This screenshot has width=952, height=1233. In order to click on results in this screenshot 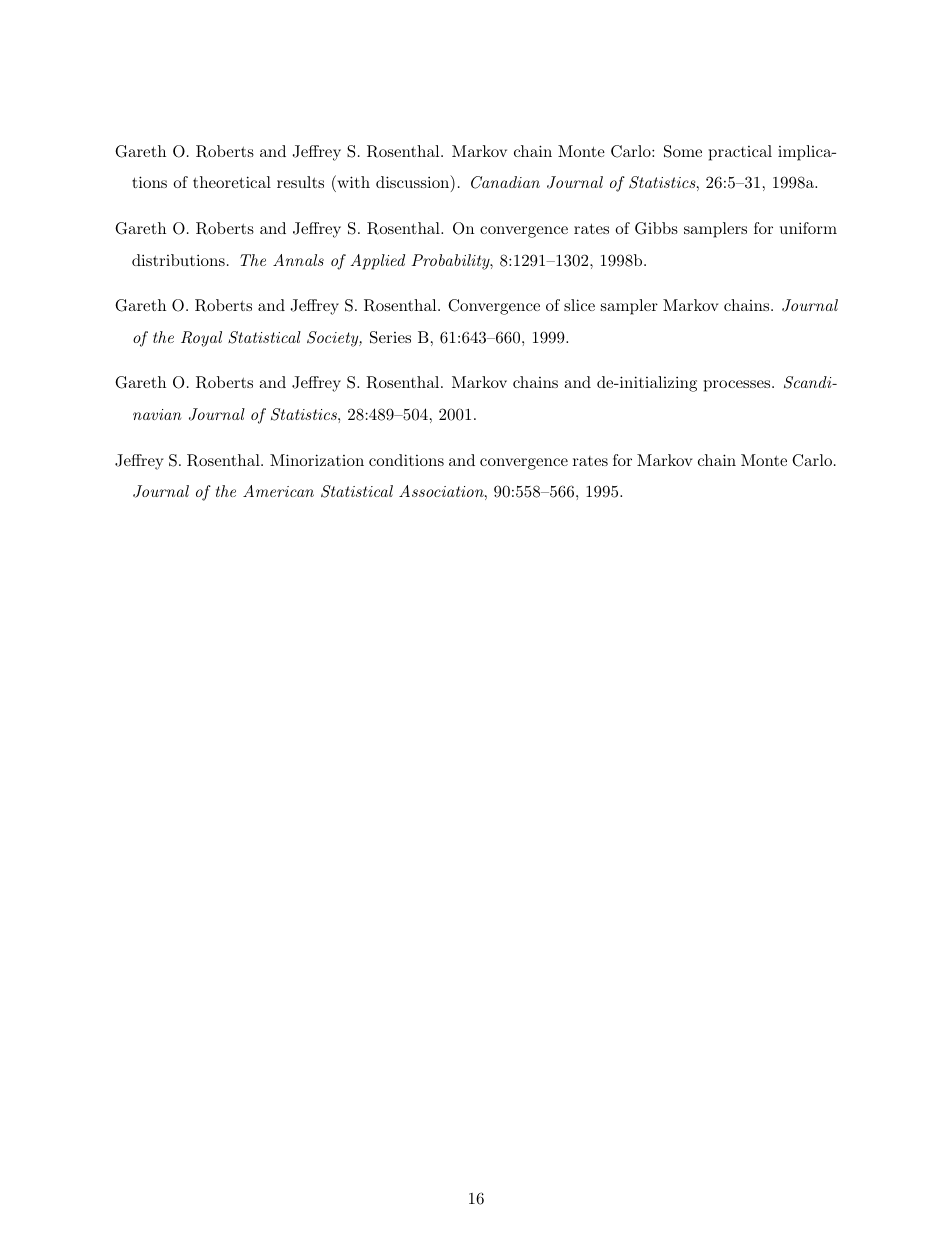, I will do `click(300, 182)`.
